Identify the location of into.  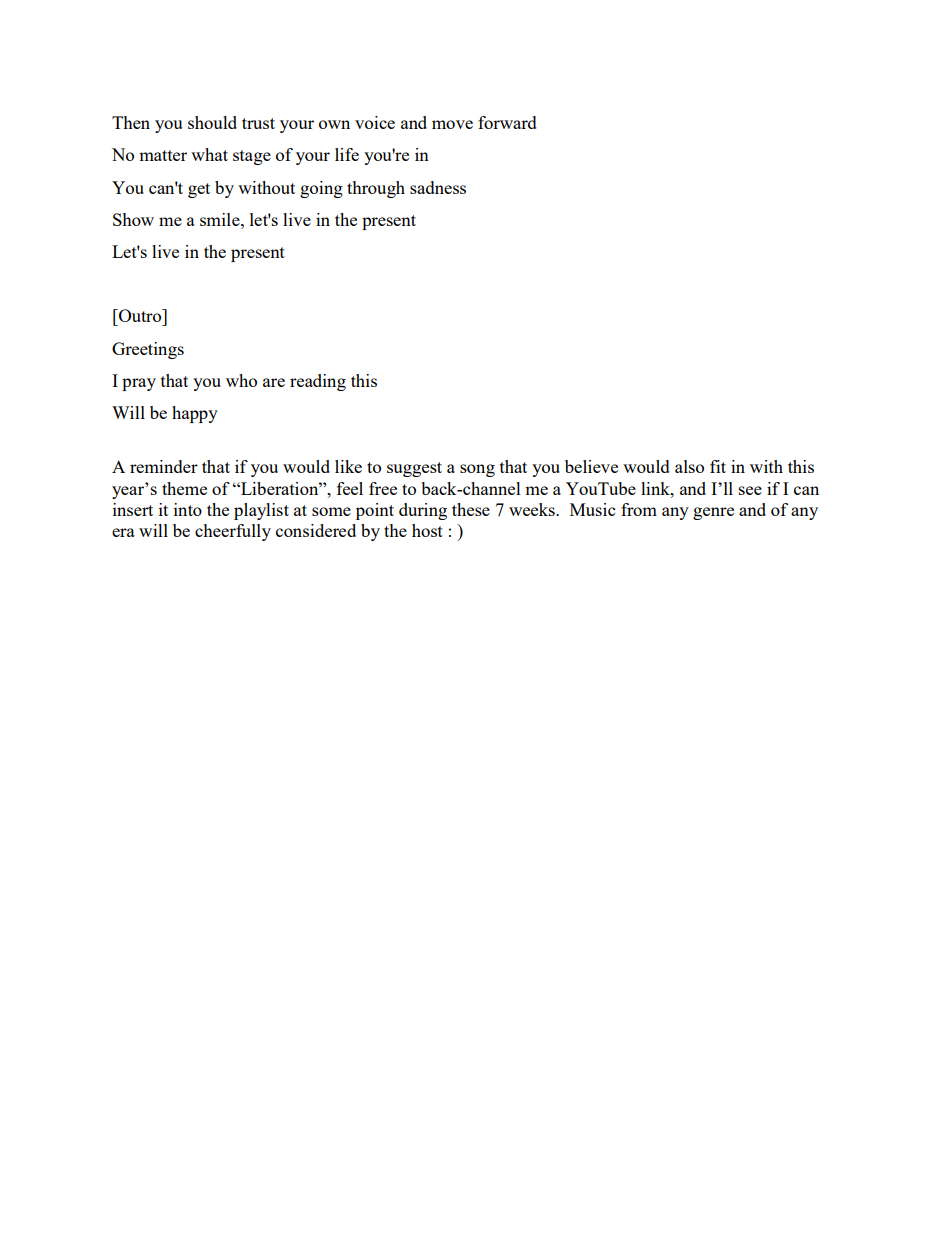
(188, 509).
